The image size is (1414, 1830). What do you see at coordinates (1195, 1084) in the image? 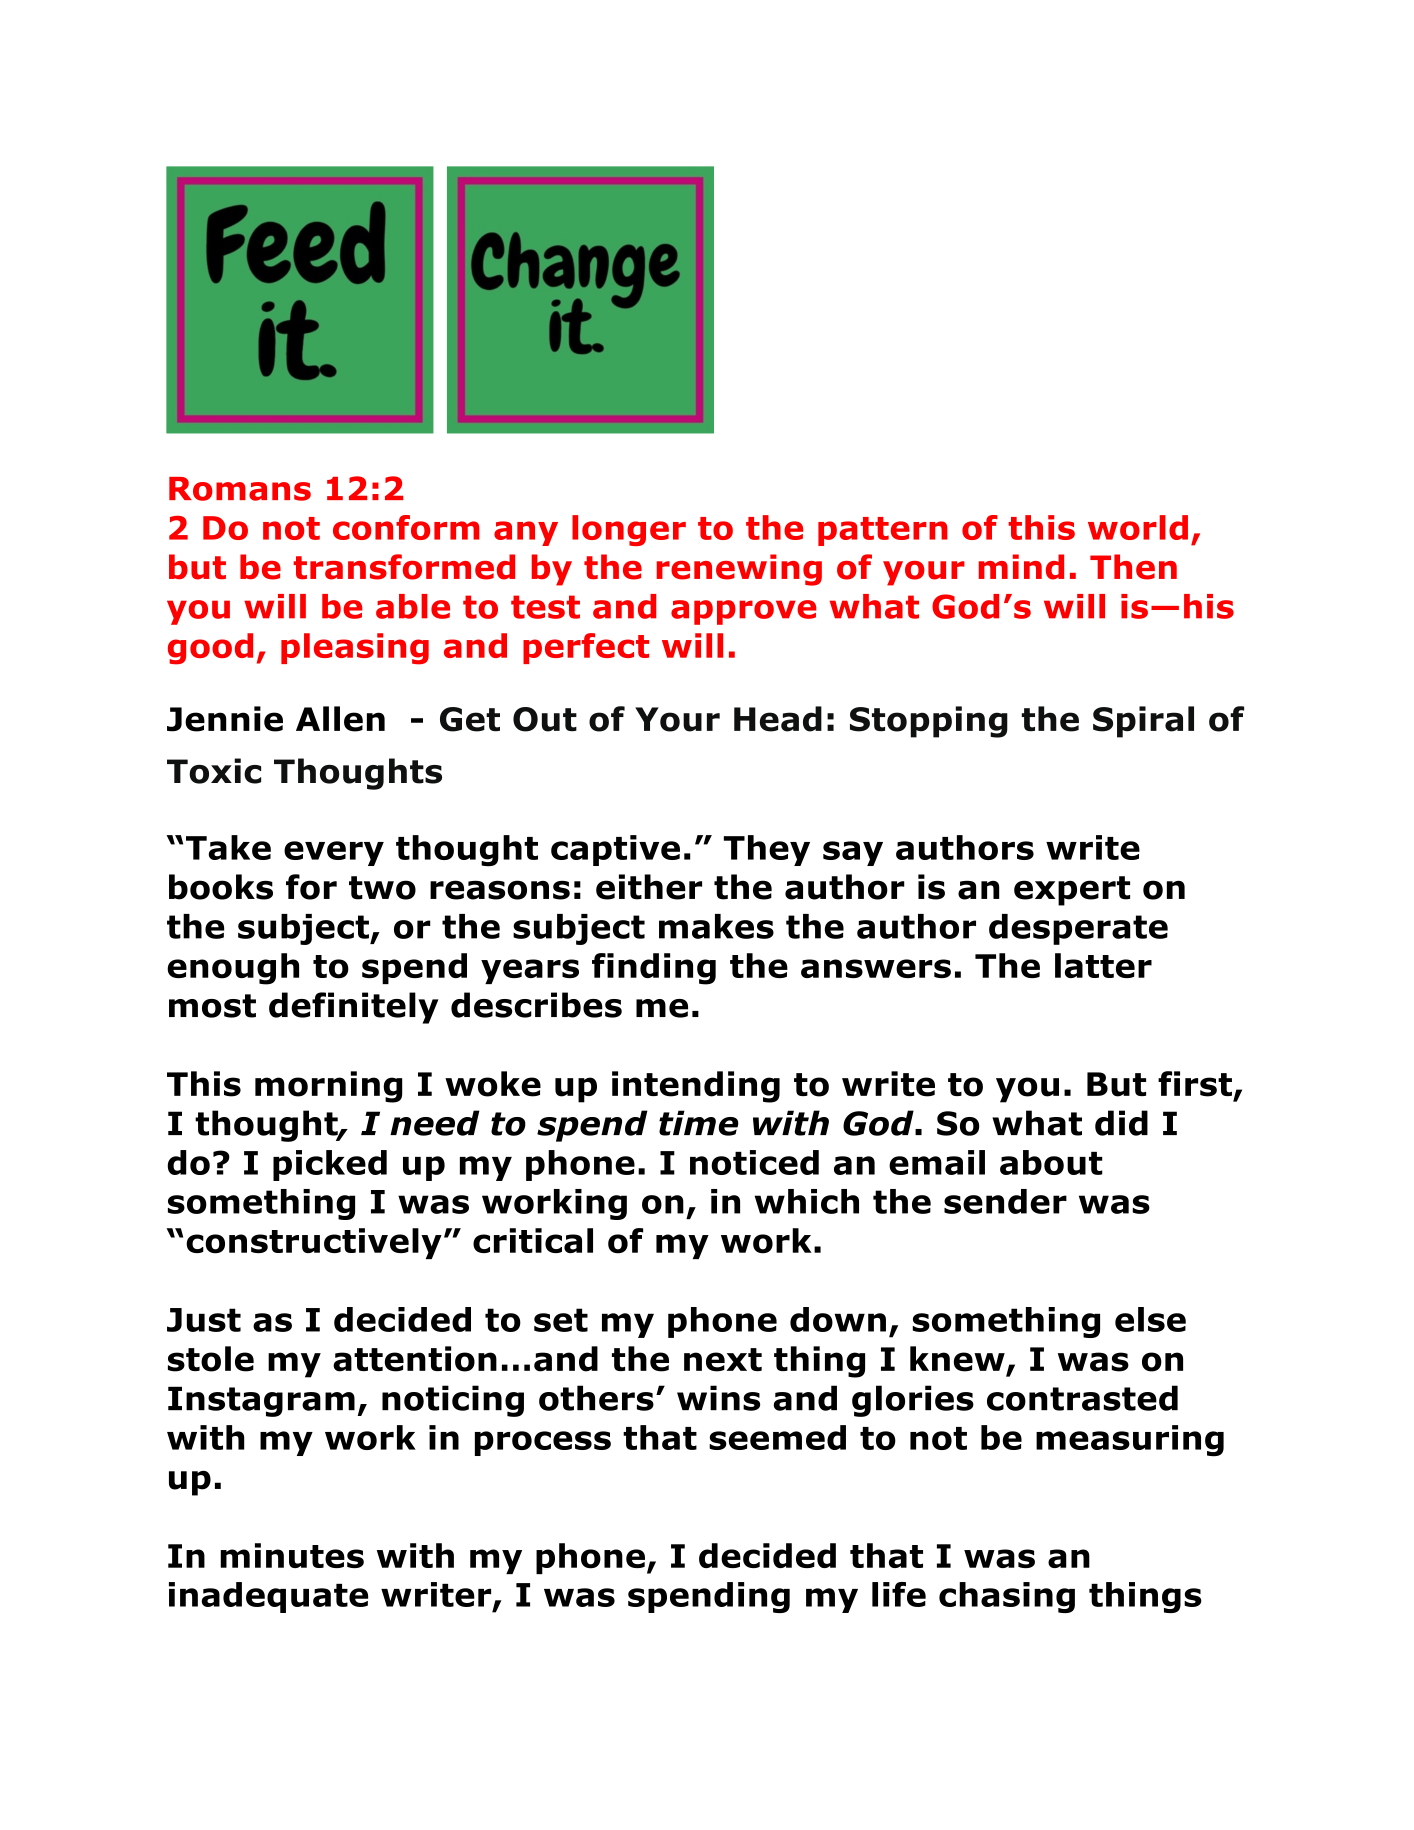
I see `first` at bounding box center [1195, 1084].
